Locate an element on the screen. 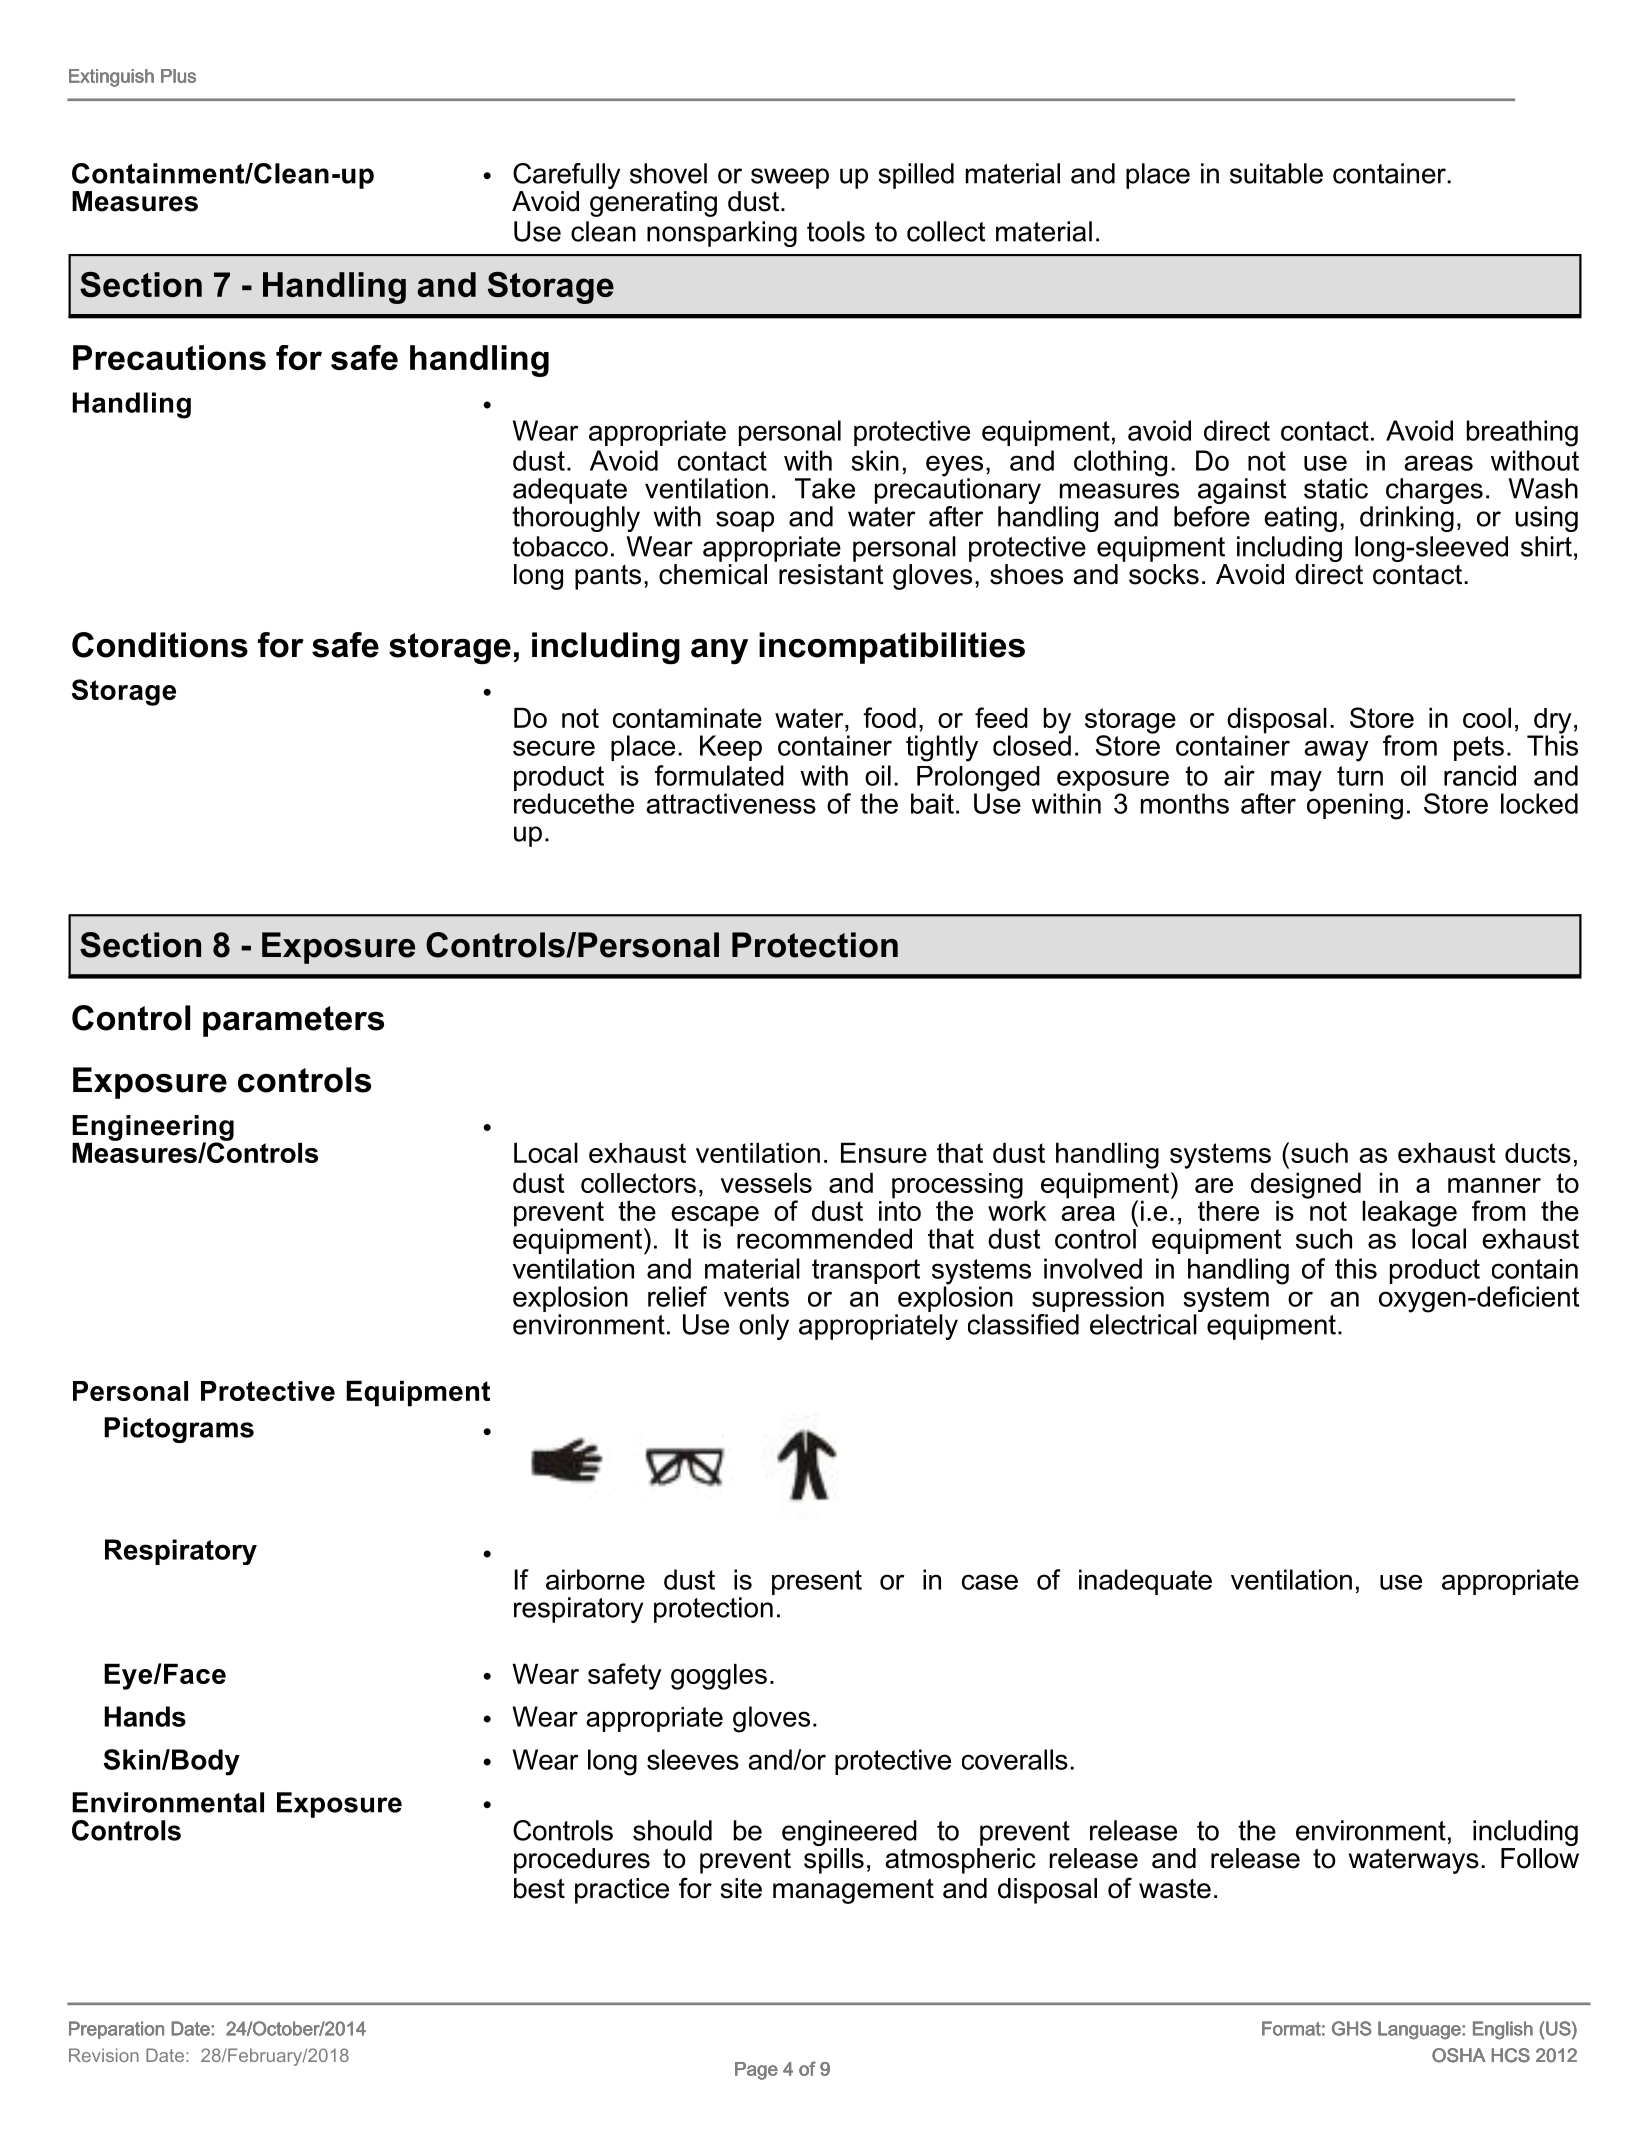  suitable is located at coordinates (1276, 173).
